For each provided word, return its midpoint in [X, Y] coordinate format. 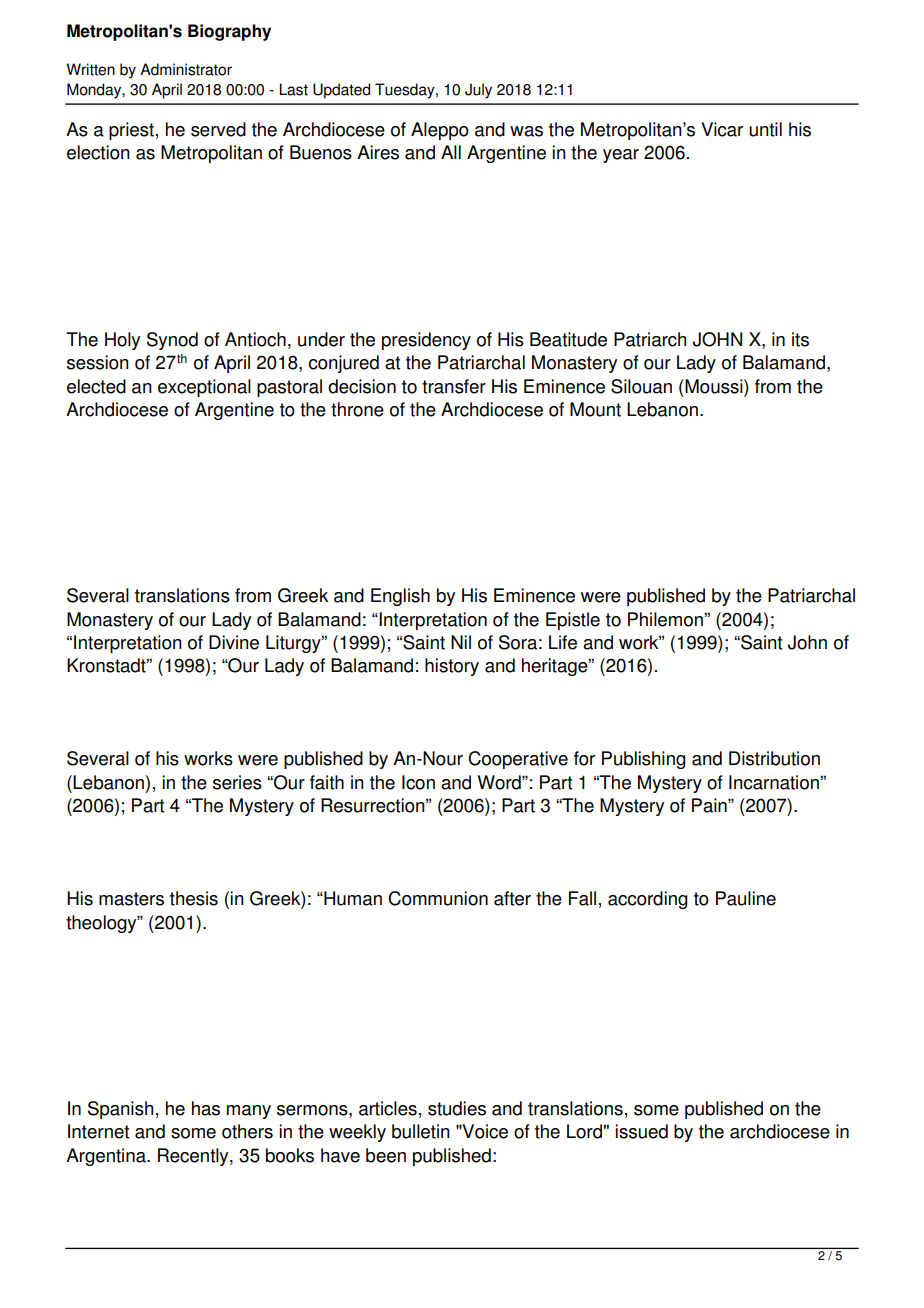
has [206, 1108]
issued [641, 1131]
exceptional [204, 388]
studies [457, 1108]
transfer [454, 386]
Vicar [722, 129]
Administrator [186, 69]
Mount [595, 409]
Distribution [774, 758]
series [237, 782]
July [478, 91]
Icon [418, 782]
